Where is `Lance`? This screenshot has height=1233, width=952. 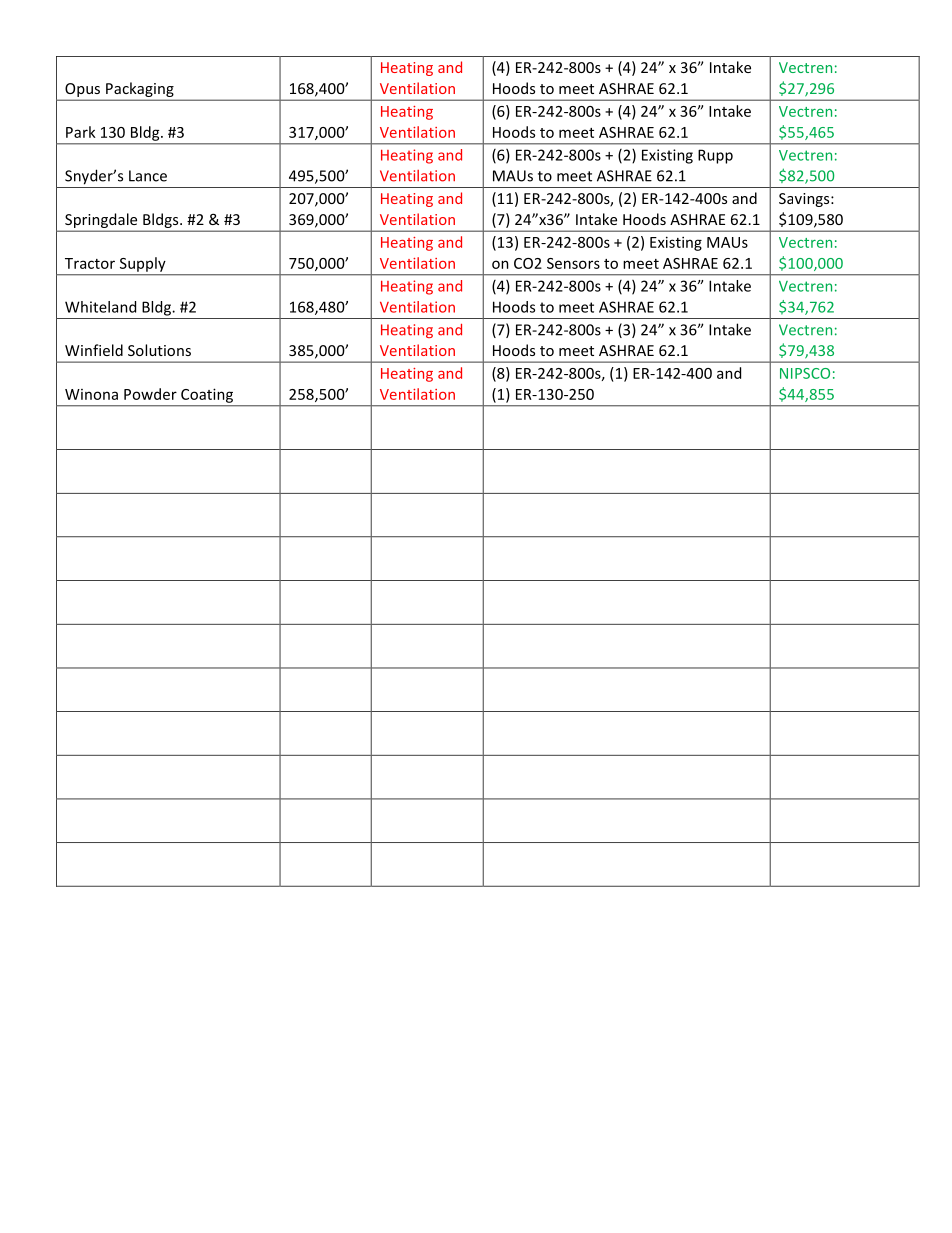
Lance is located at coordinates (148, 176).
